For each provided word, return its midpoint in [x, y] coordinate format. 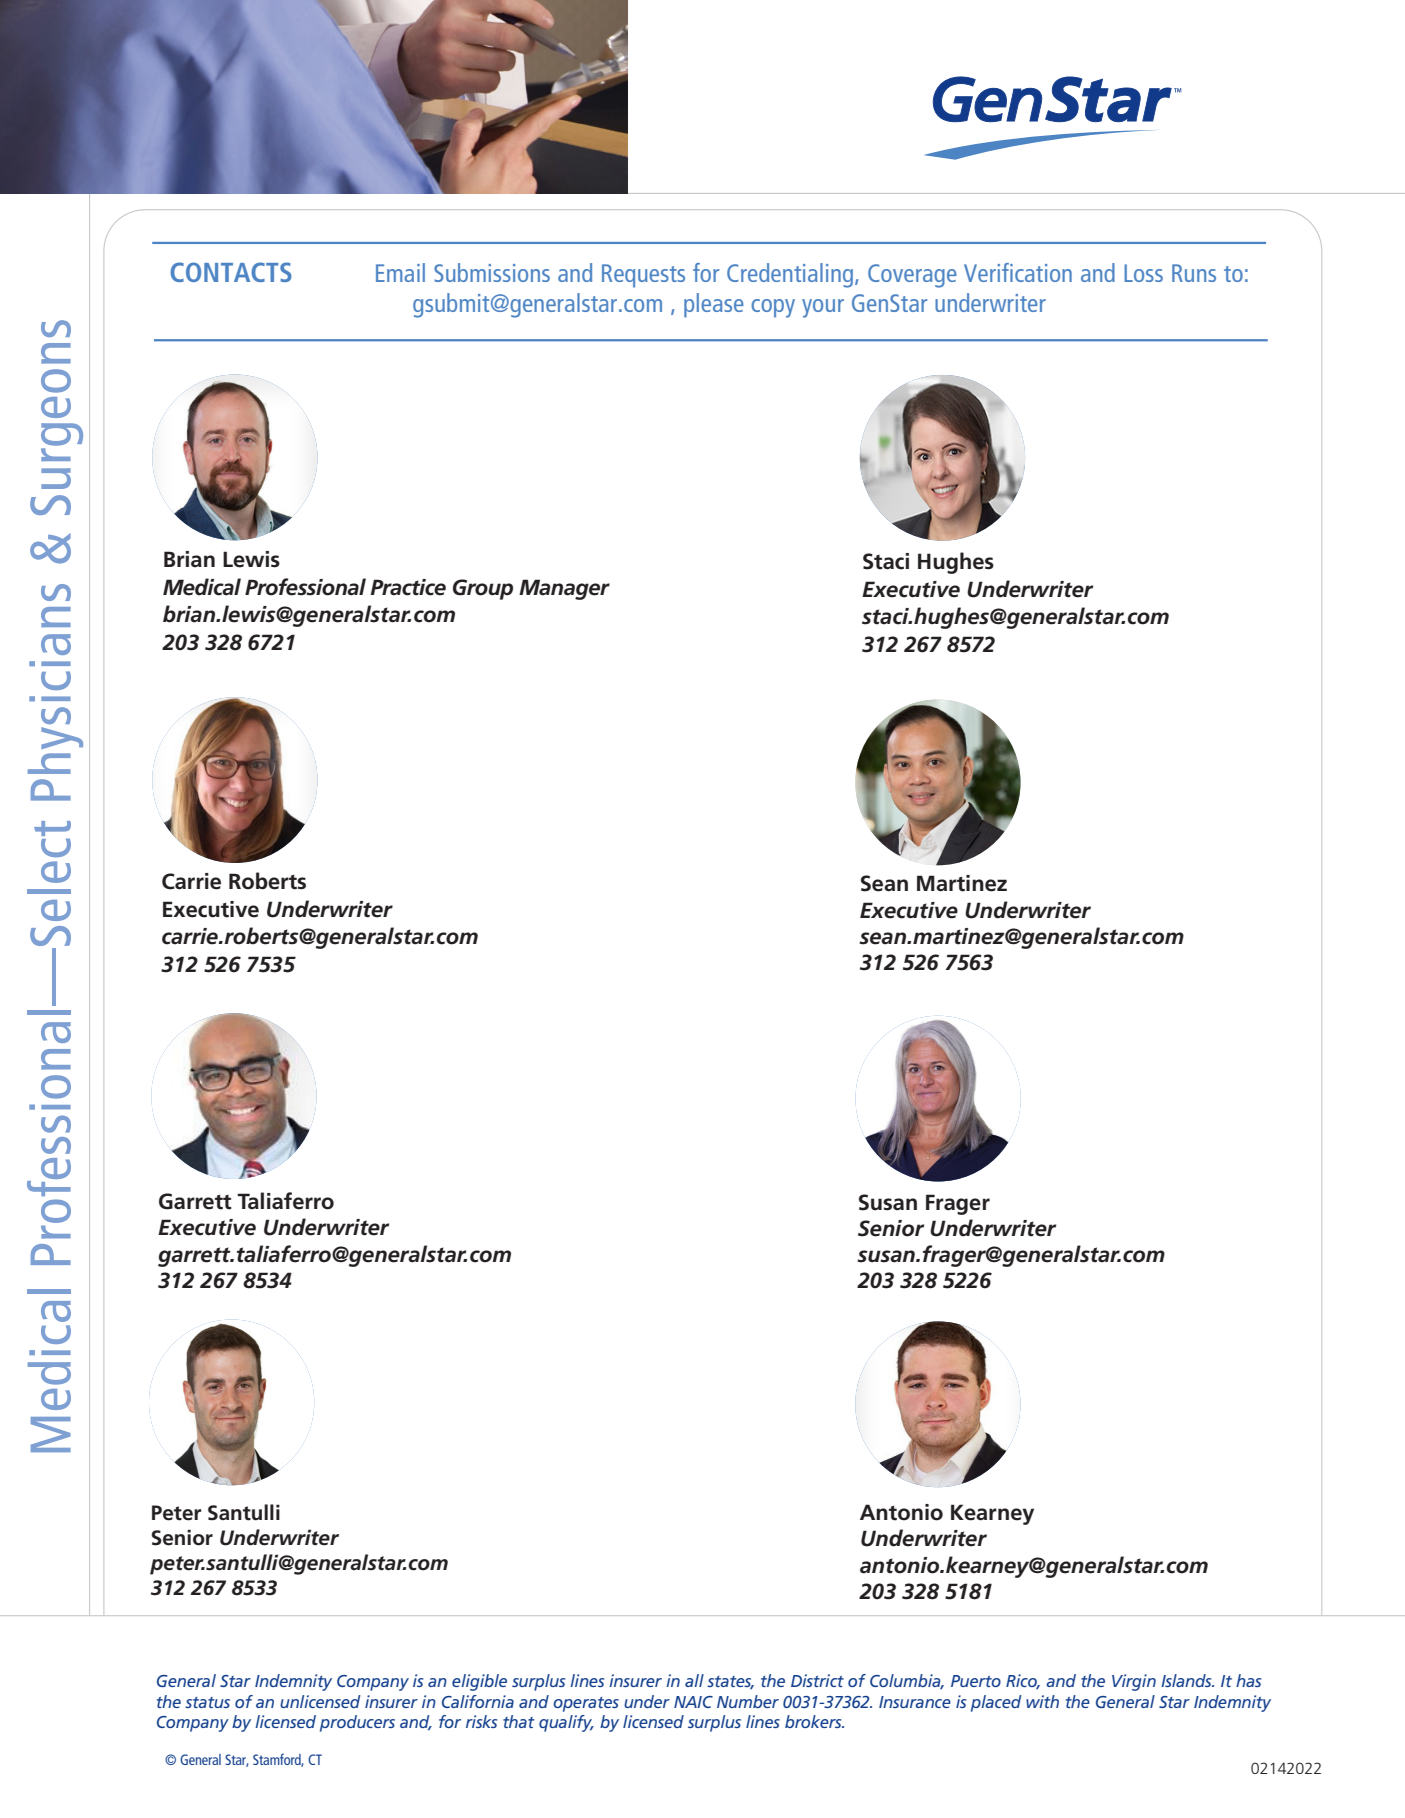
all [694, 1680]
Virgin [1134, 1682]
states [730, 1683]
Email [400, 272]
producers [357, 1723]
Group [483, 589]
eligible [479, 1682]
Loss [1143, 273]
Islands [1187, 1680]
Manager [564, 589]
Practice [408, 587]
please [714, 305]
